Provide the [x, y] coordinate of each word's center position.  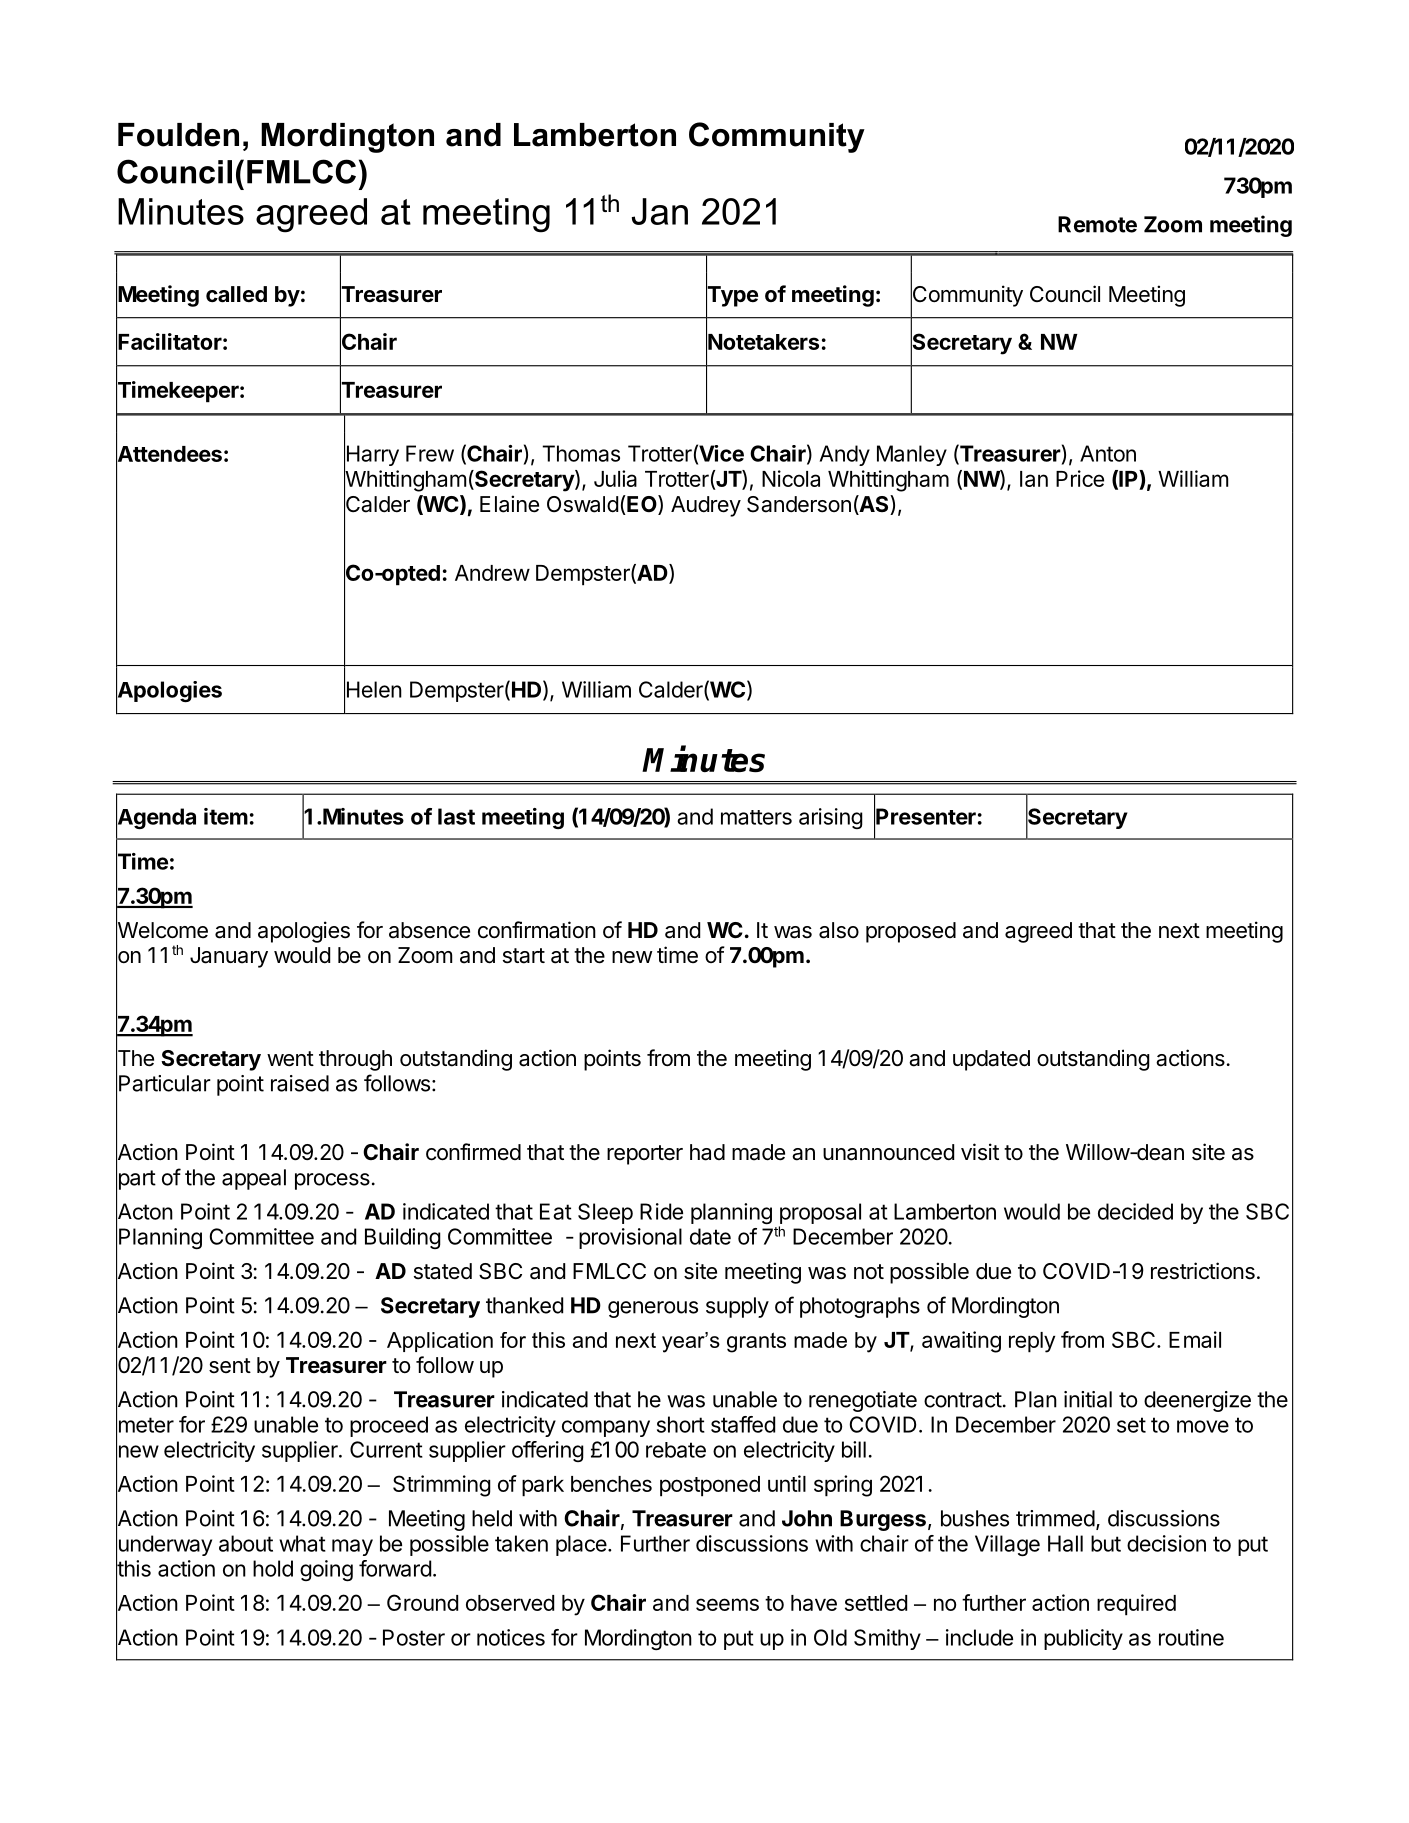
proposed [911, 932]
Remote [1097, 224]
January [229, 957]
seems [727, 1604]
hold [273, 1568]
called [236, 294]
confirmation [537, 930]
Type [732, 296]
